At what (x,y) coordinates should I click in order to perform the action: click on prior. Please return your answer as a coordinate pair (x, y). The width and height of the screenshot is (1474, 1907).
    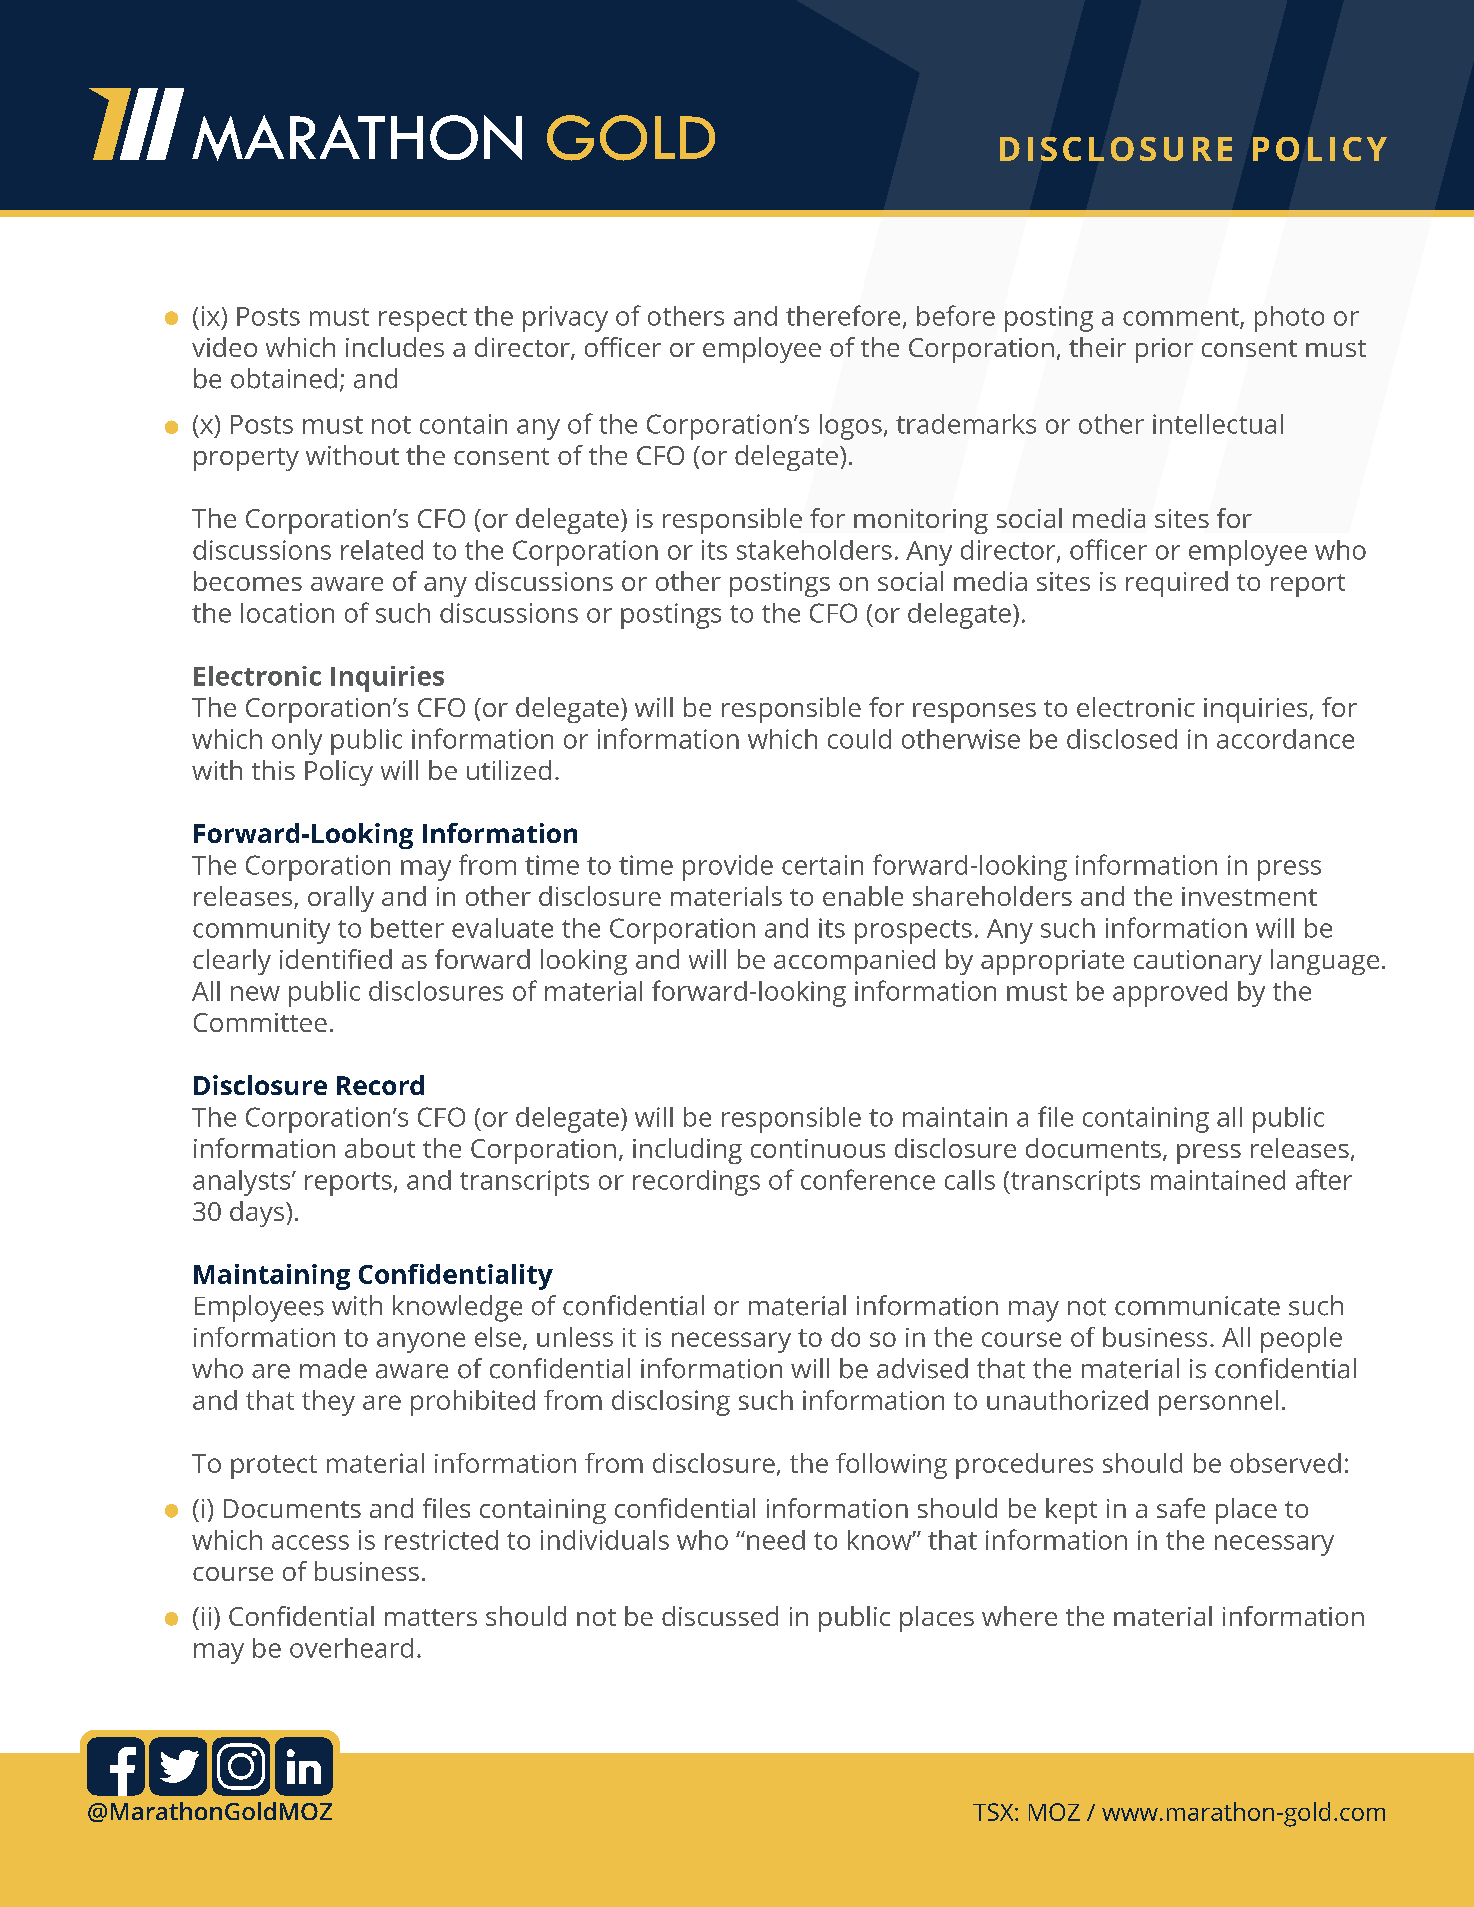
    Looking at the image, I should click on (1164, 350).
